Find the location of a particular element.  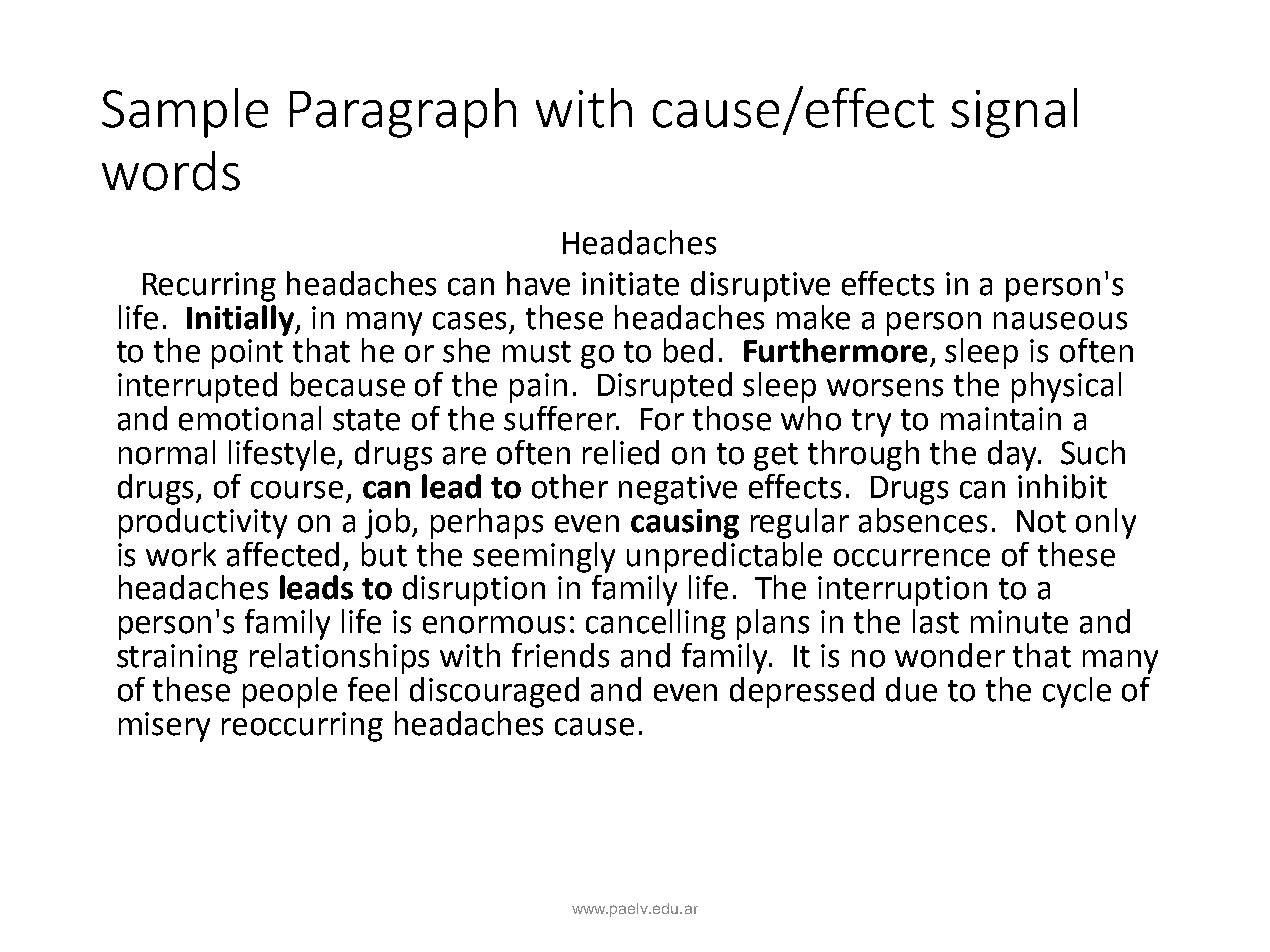

signal is located at coordinates (1014, 113).
